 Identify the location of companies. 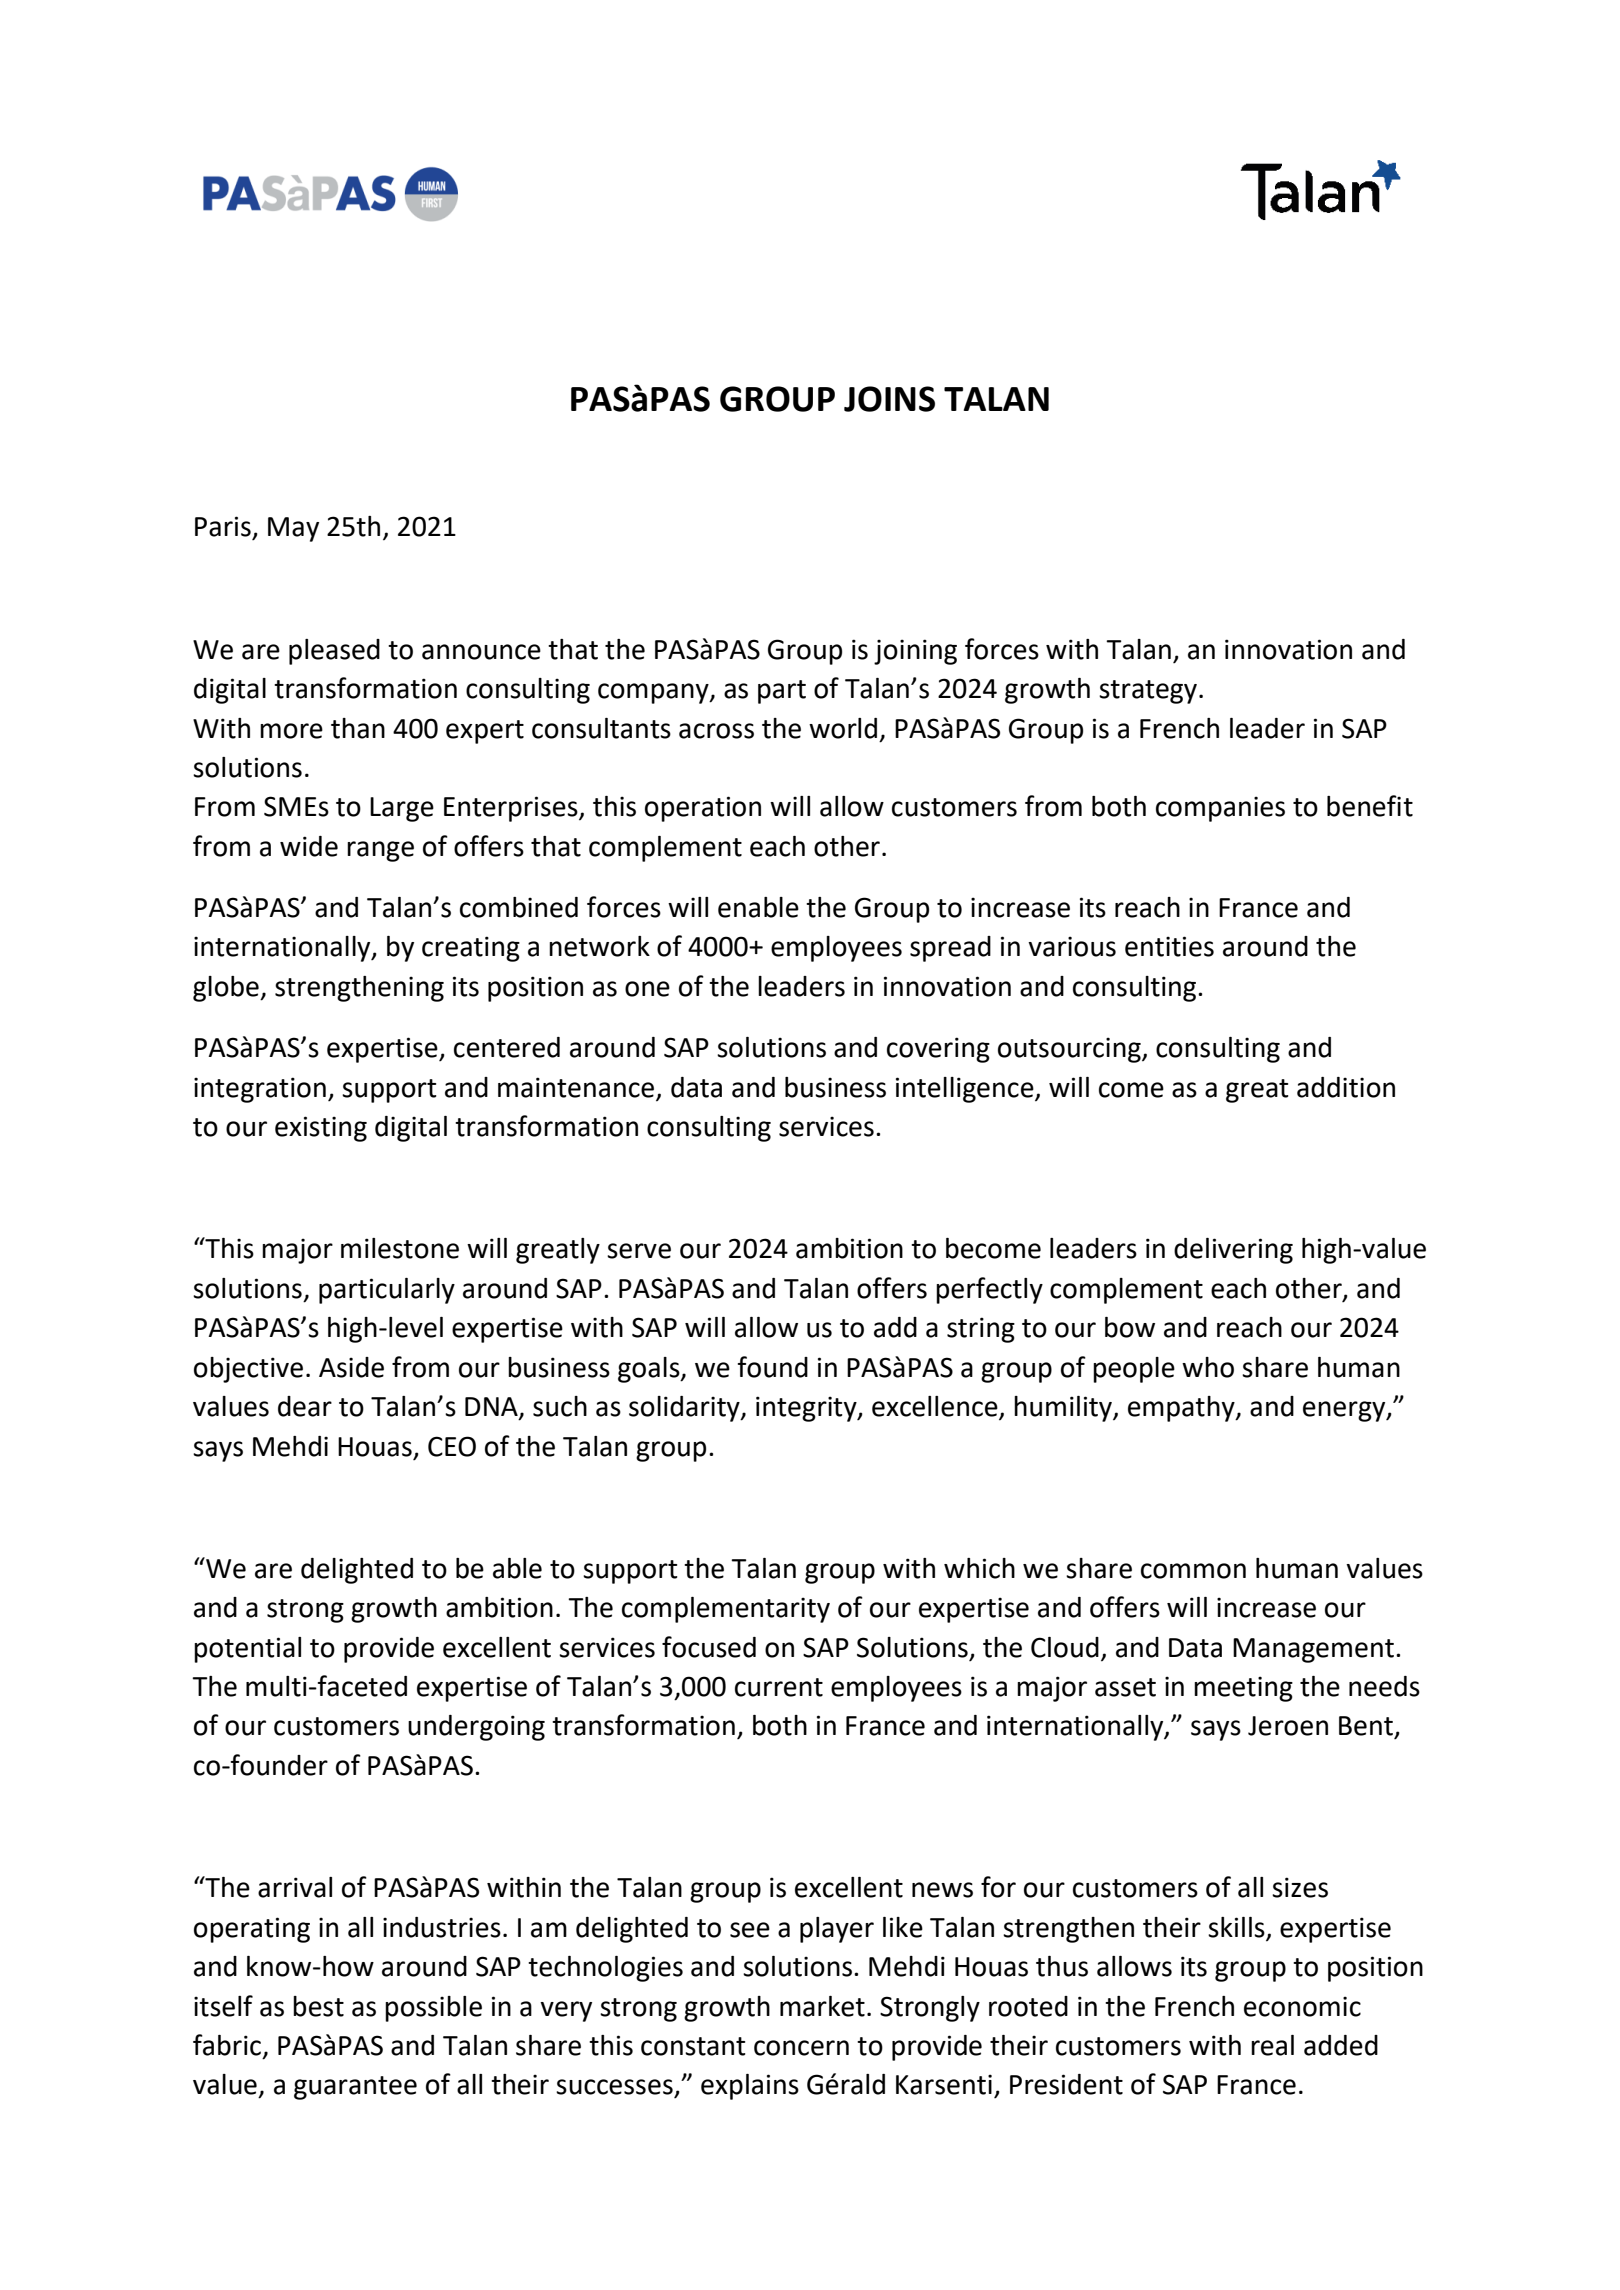
(1220, 809).
